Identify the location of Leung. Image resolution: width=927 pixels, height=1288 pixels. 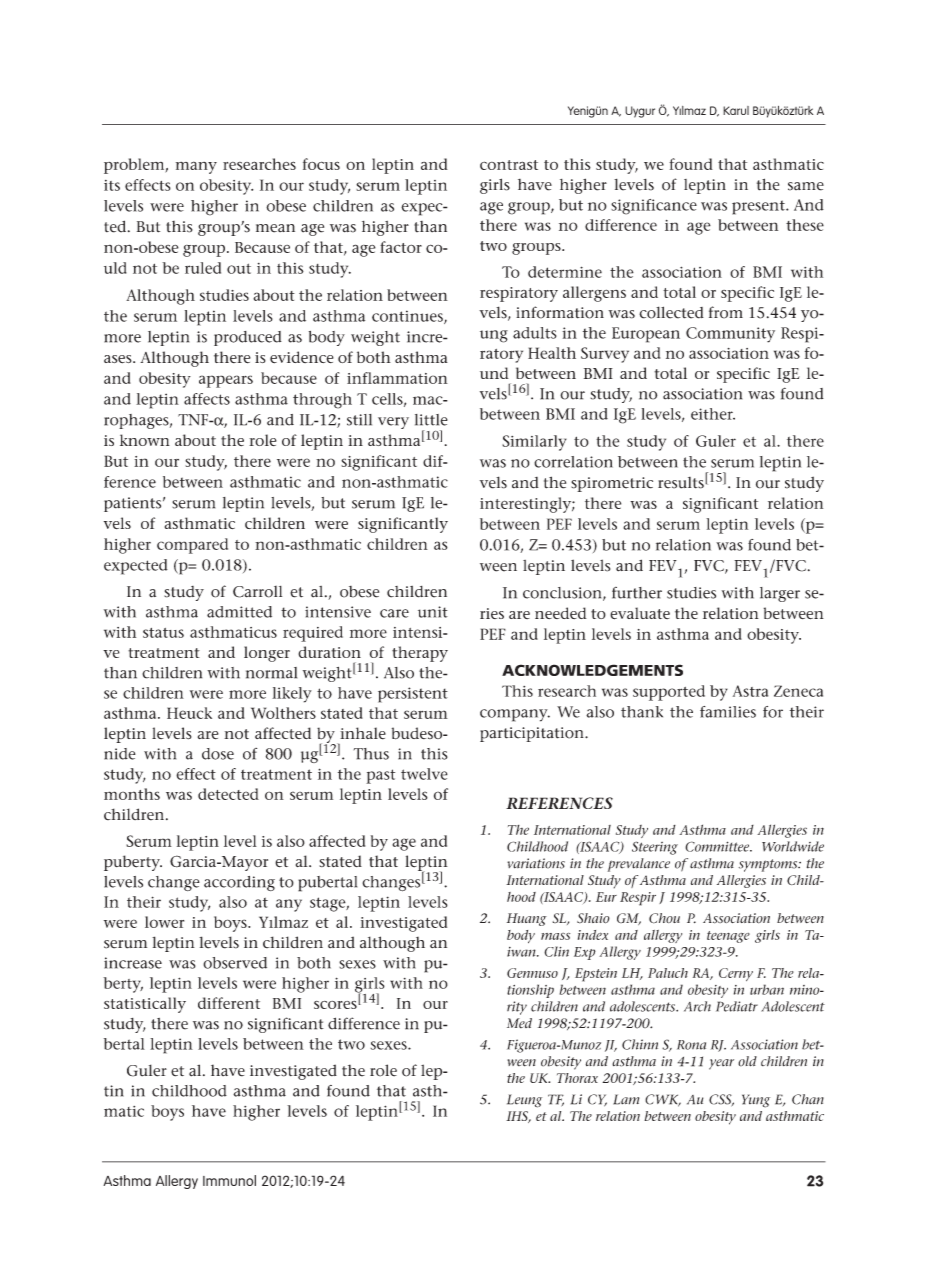
(524, 1101).
